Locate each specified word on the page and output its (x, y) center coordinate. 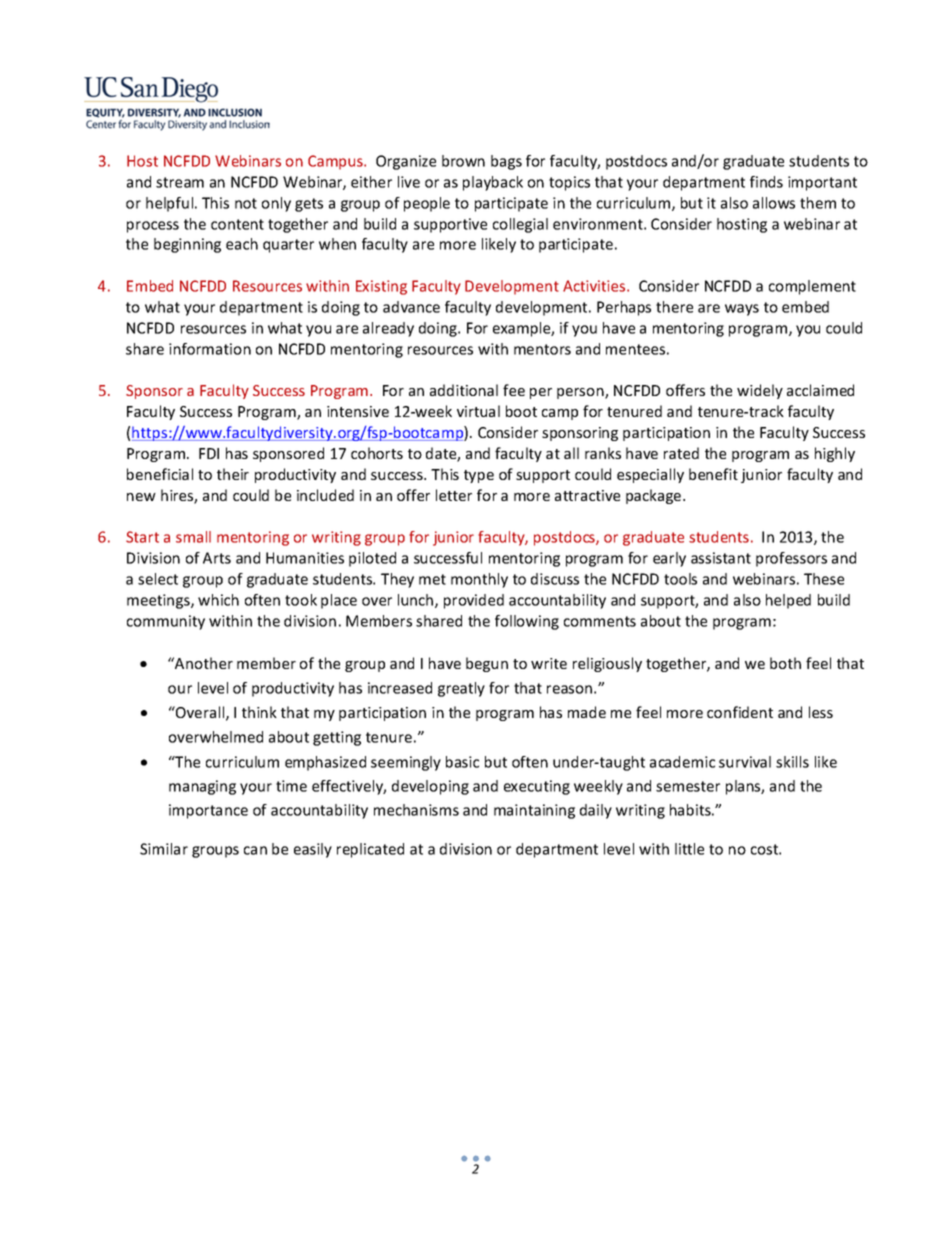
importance (208, 811)
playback (493, 183)
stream (180, 182)
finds (766, 182)
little (689, 849)
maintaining (534, 811)
